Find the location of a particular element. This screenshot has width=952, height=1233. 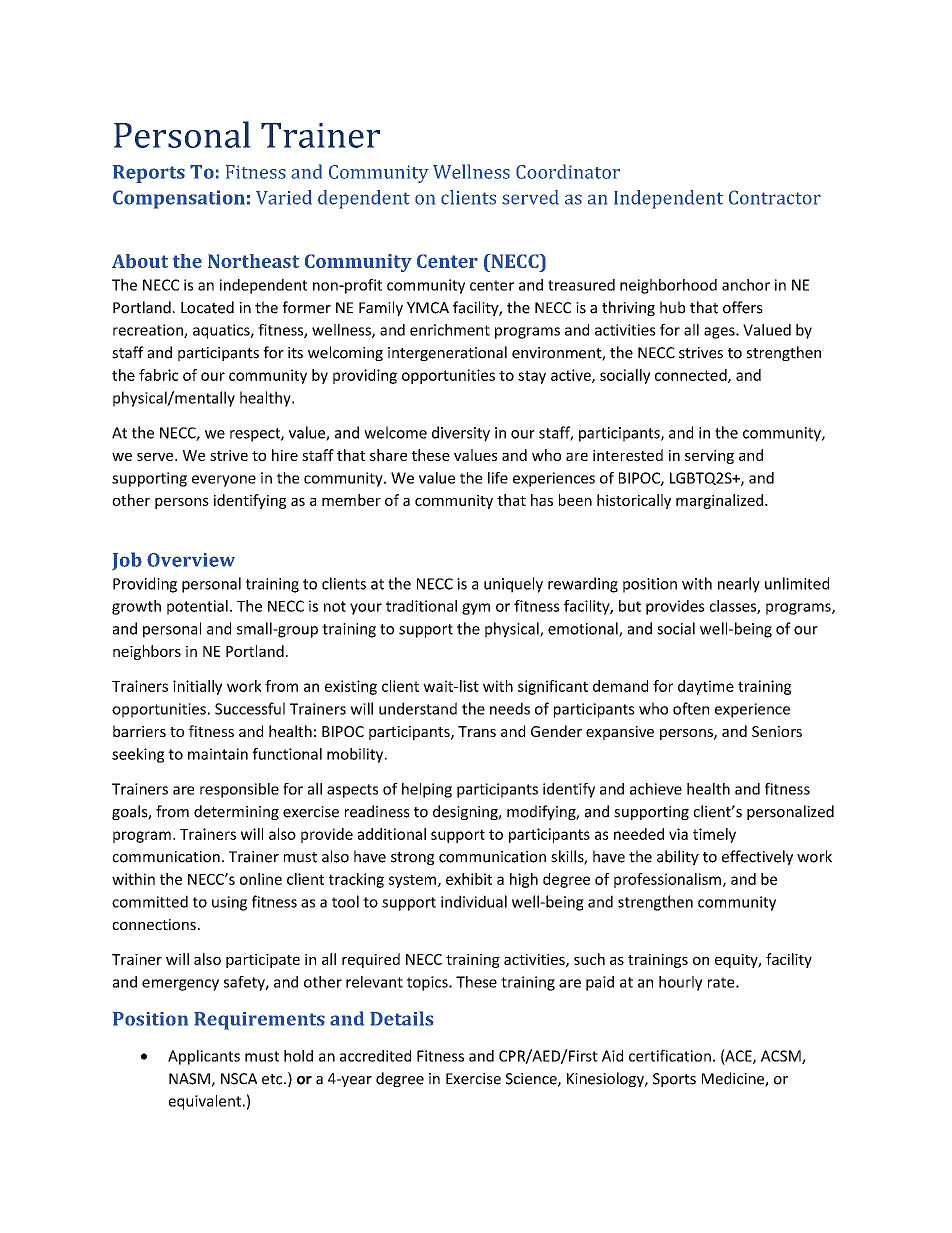

accredited is located at coordinates (375, 1056).
